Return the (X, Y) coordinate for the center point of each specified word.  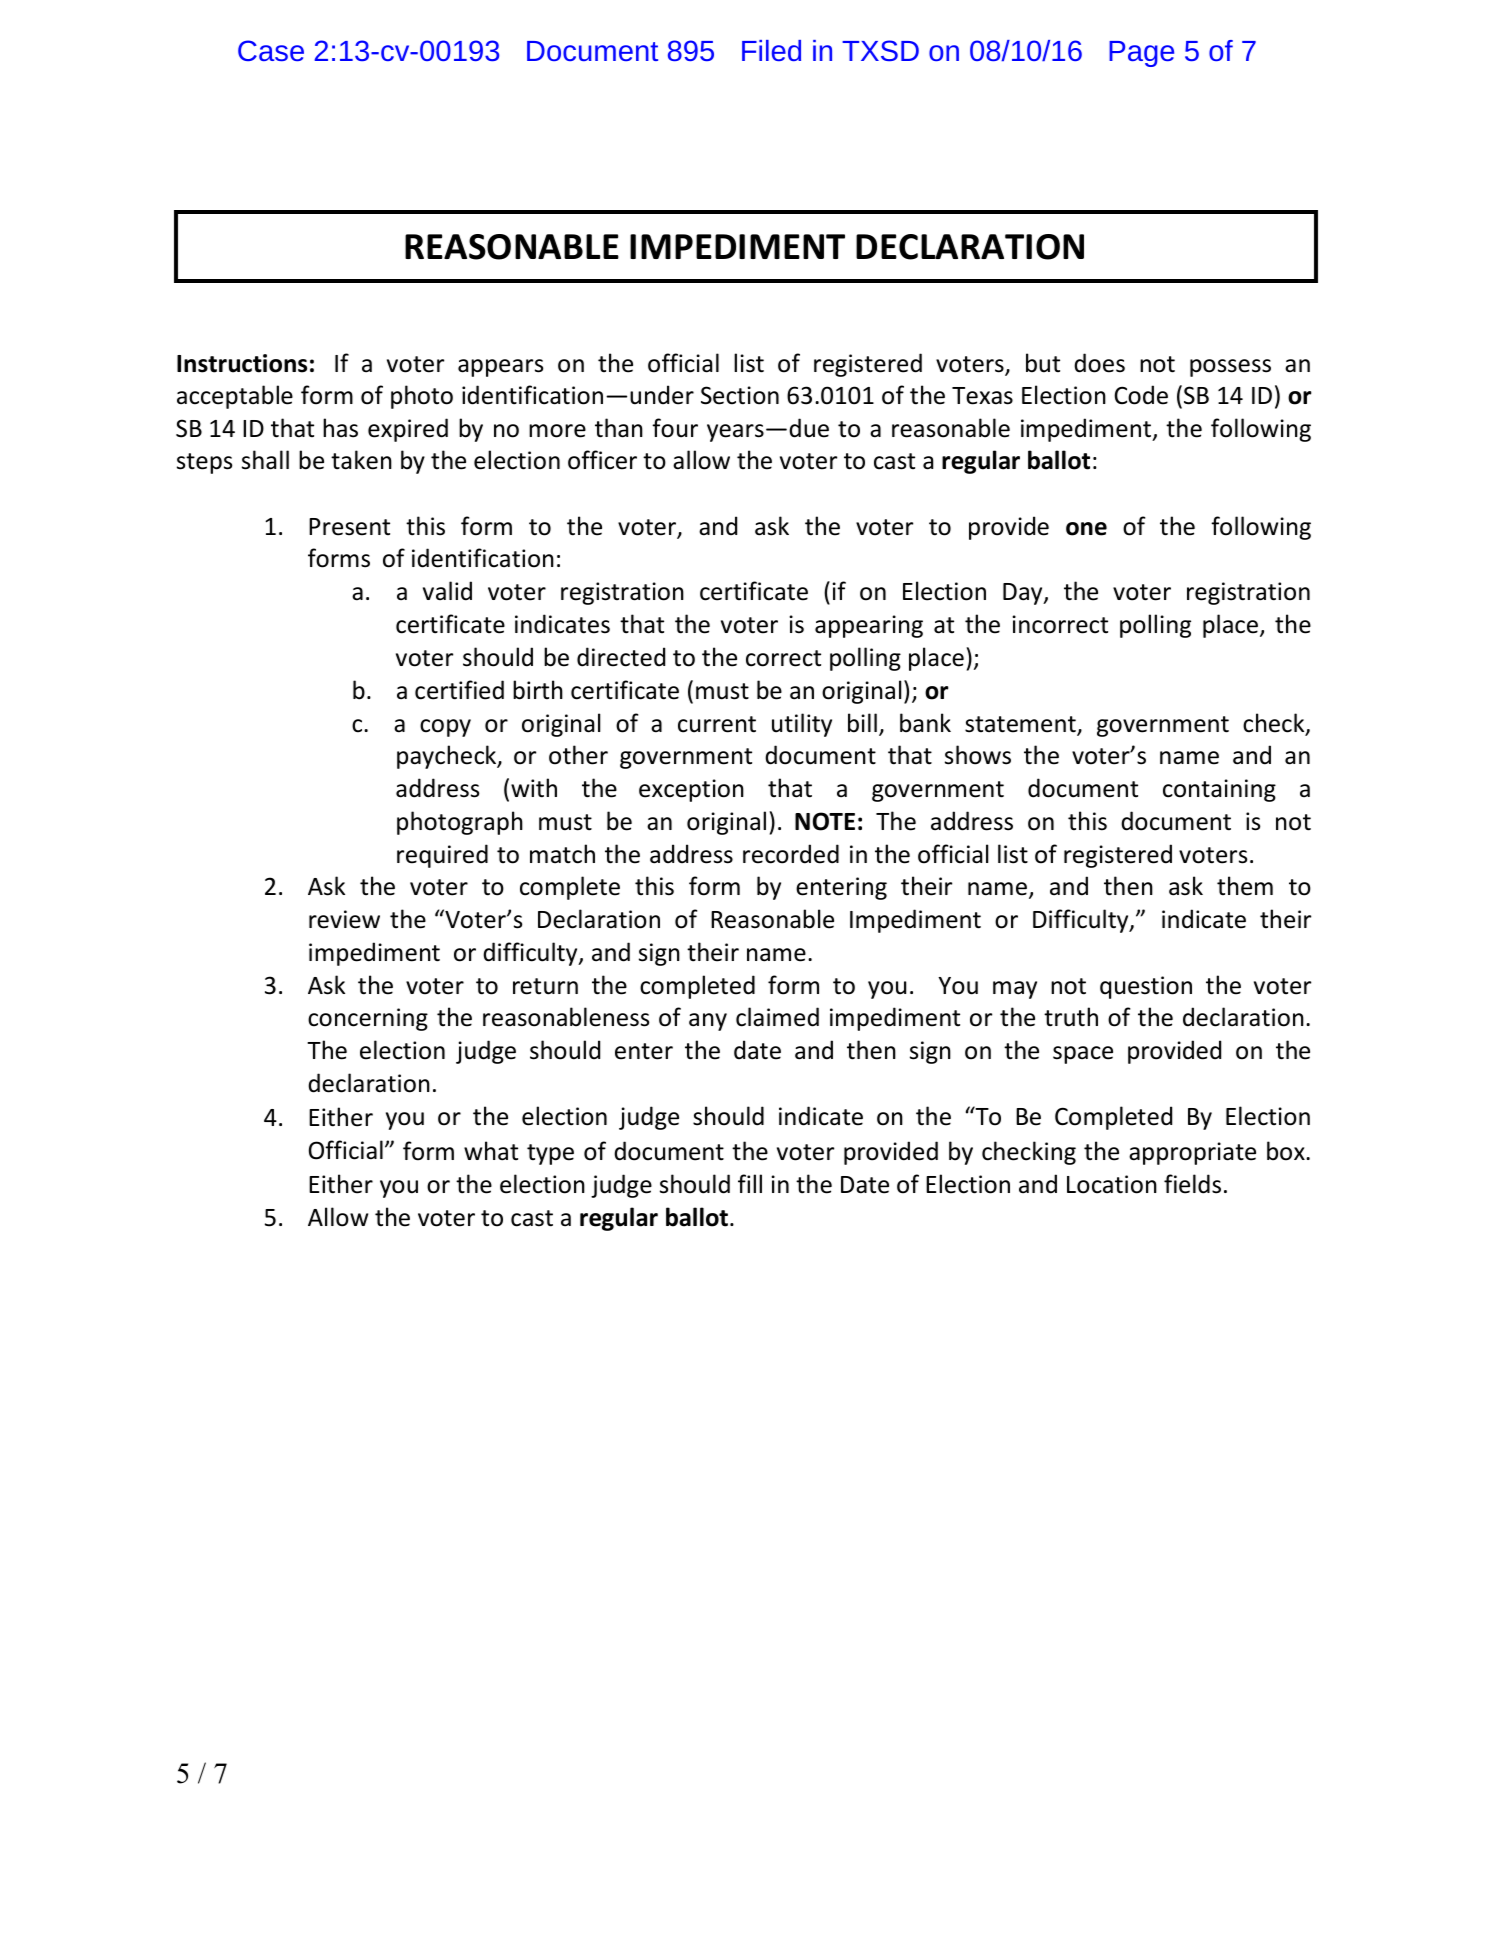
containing (1219, 790)
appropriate (1192, 1153)
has (340, 428)
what (491, 1151)
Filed (771, 50)
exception (691, 790)
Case (271, 50)
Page (1141, 54)
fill (750, 1183)
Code (1141, 395)
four (675, 428)
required (442, 856)
